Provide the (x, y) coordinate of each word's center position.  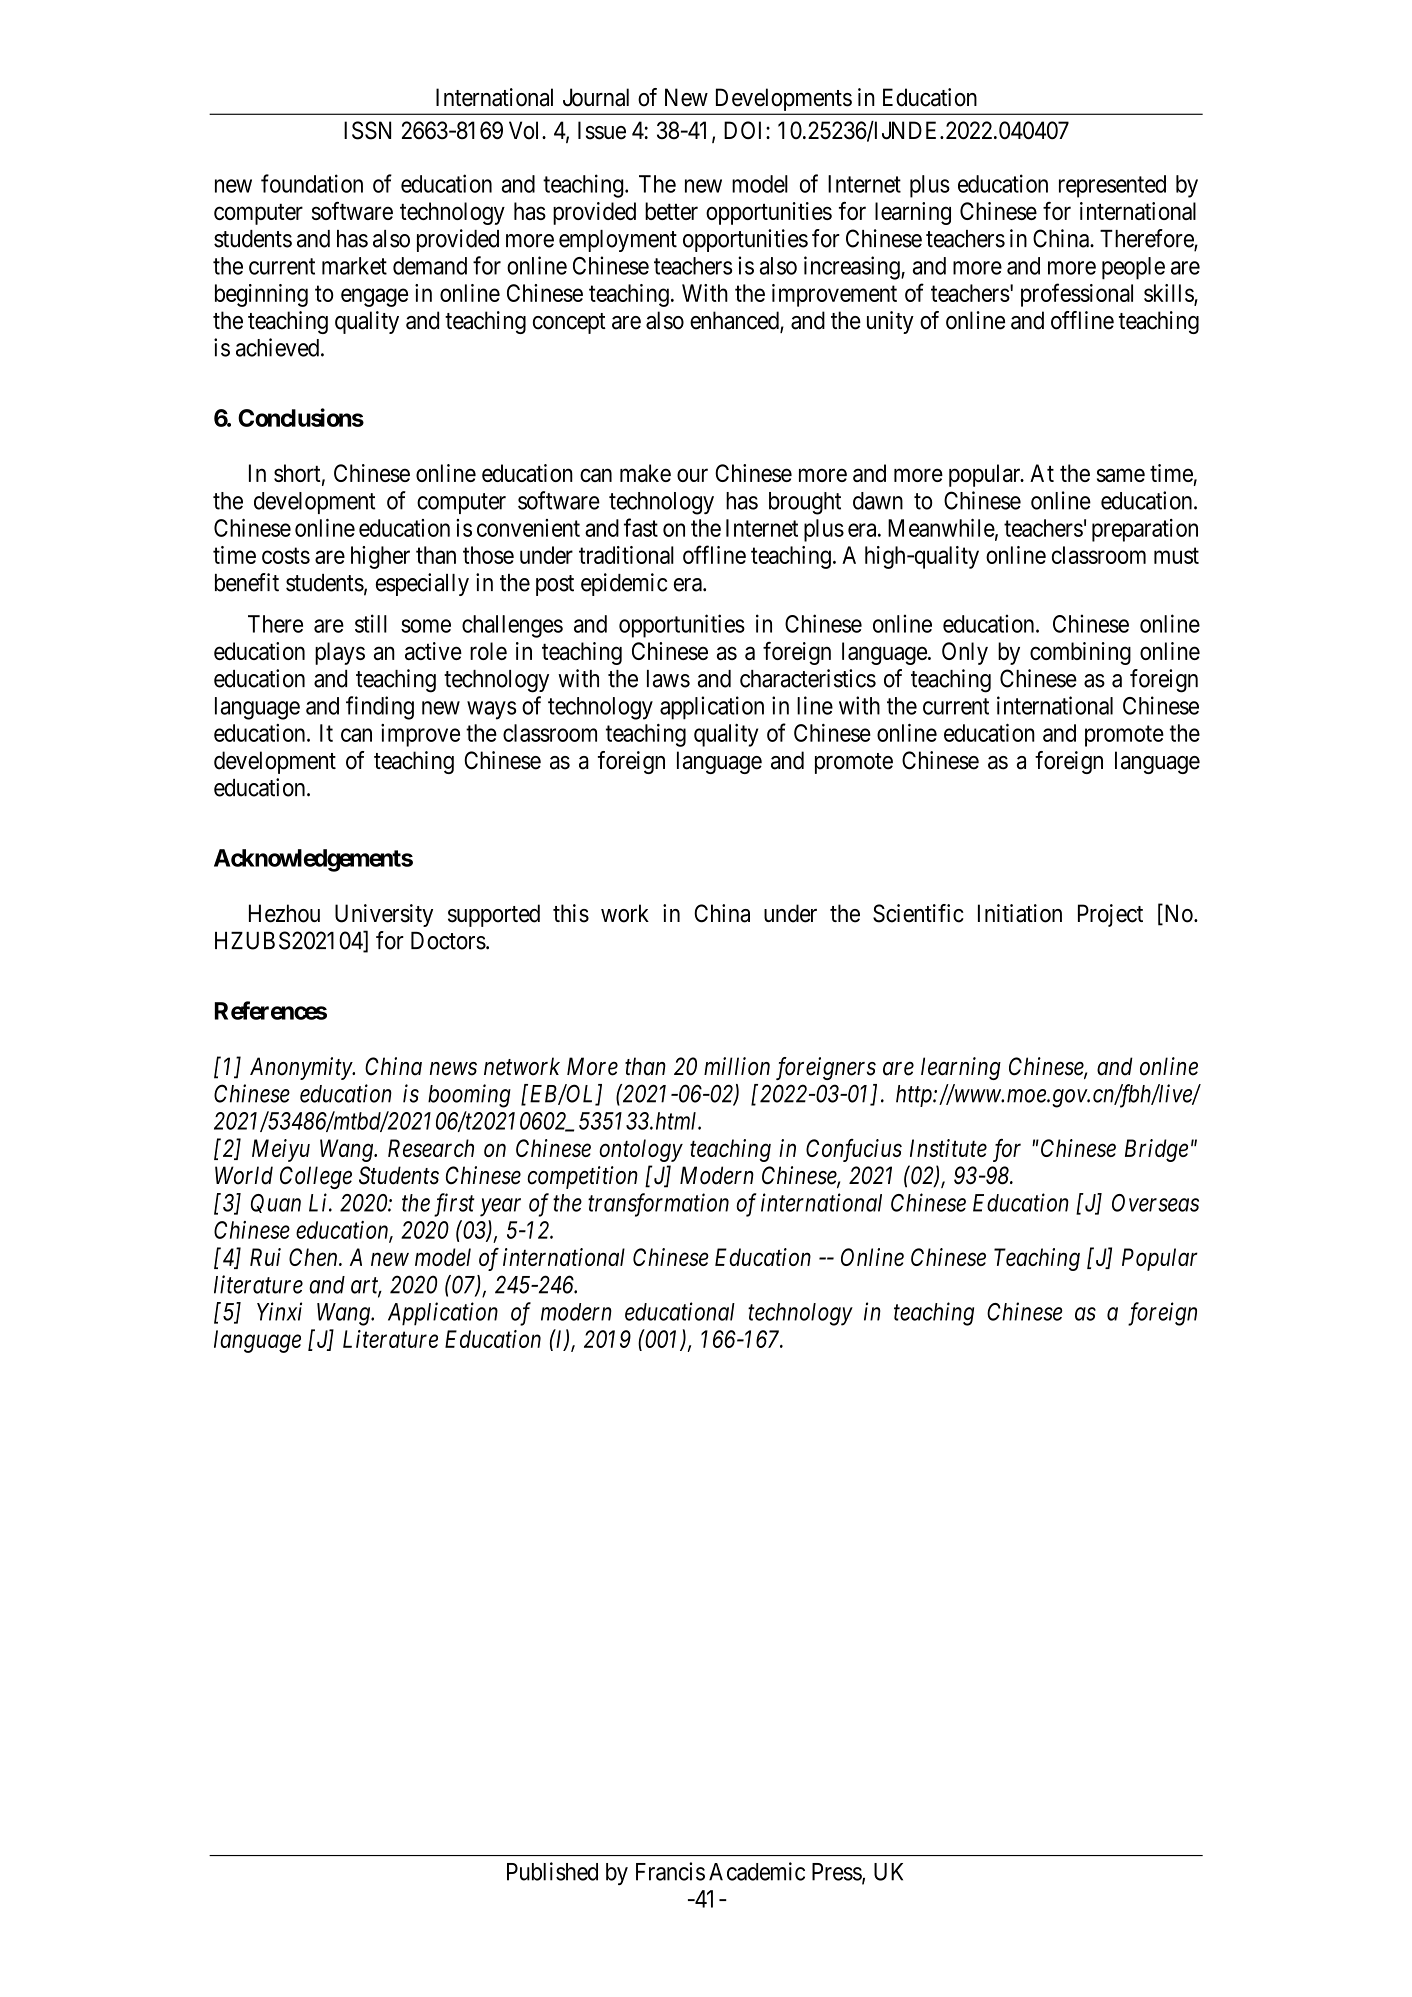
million (737, 1066)
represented (1112, 186)
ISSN (367, 130)
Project (1110, 915)
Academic (757, 1871)
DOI (745, 130)
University (384, 915)
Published (552, 1871)
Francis (670, 1871)
